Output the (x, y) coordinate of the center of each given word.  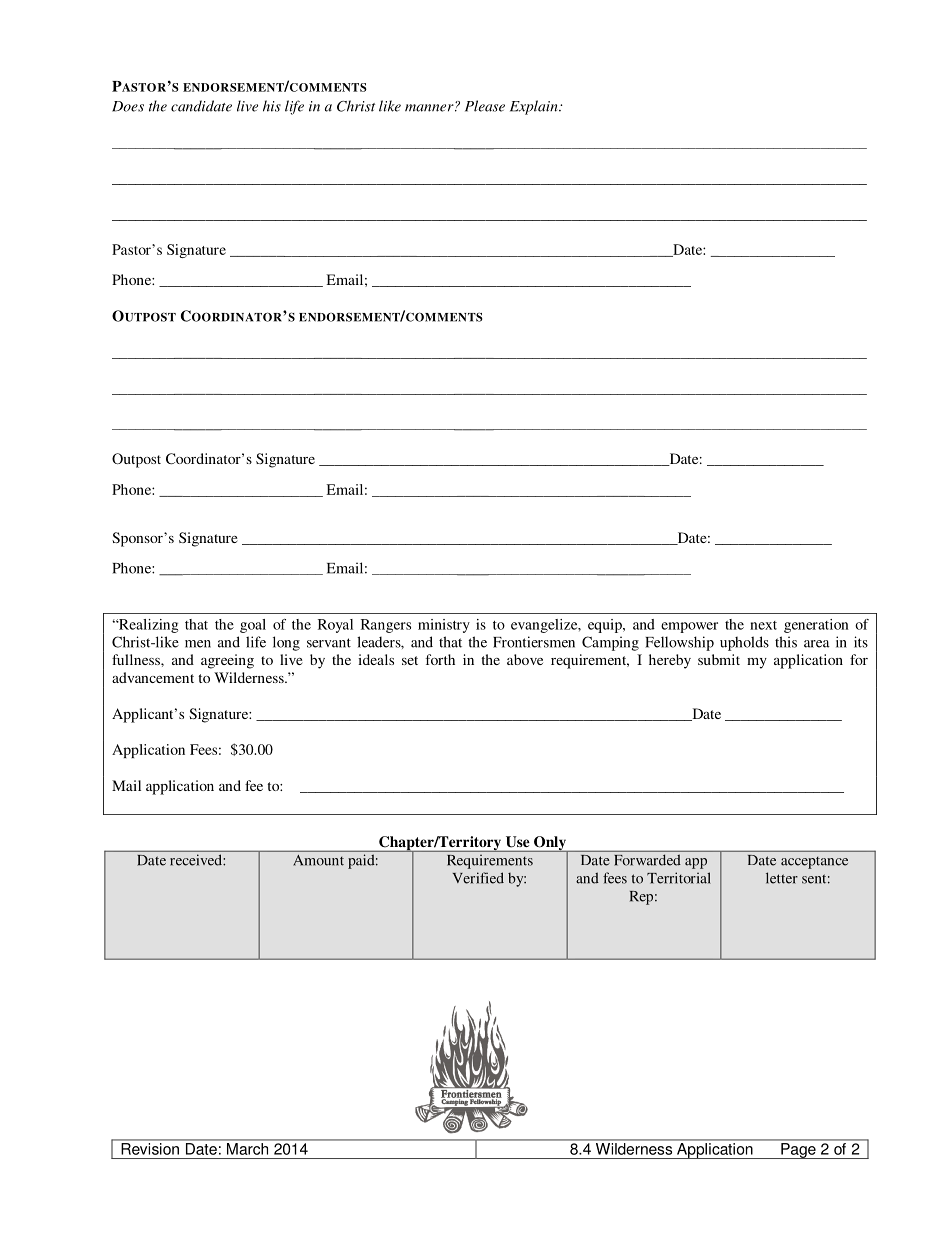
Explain (535, 107)
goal (253, 626)
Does (128, 106)
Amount (319, 860)
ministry (444, 626)
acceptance (814, 863)
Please (485, 106)
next (763, 625)
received (197, 860)
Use (517, 841)
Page (798, 1151)
